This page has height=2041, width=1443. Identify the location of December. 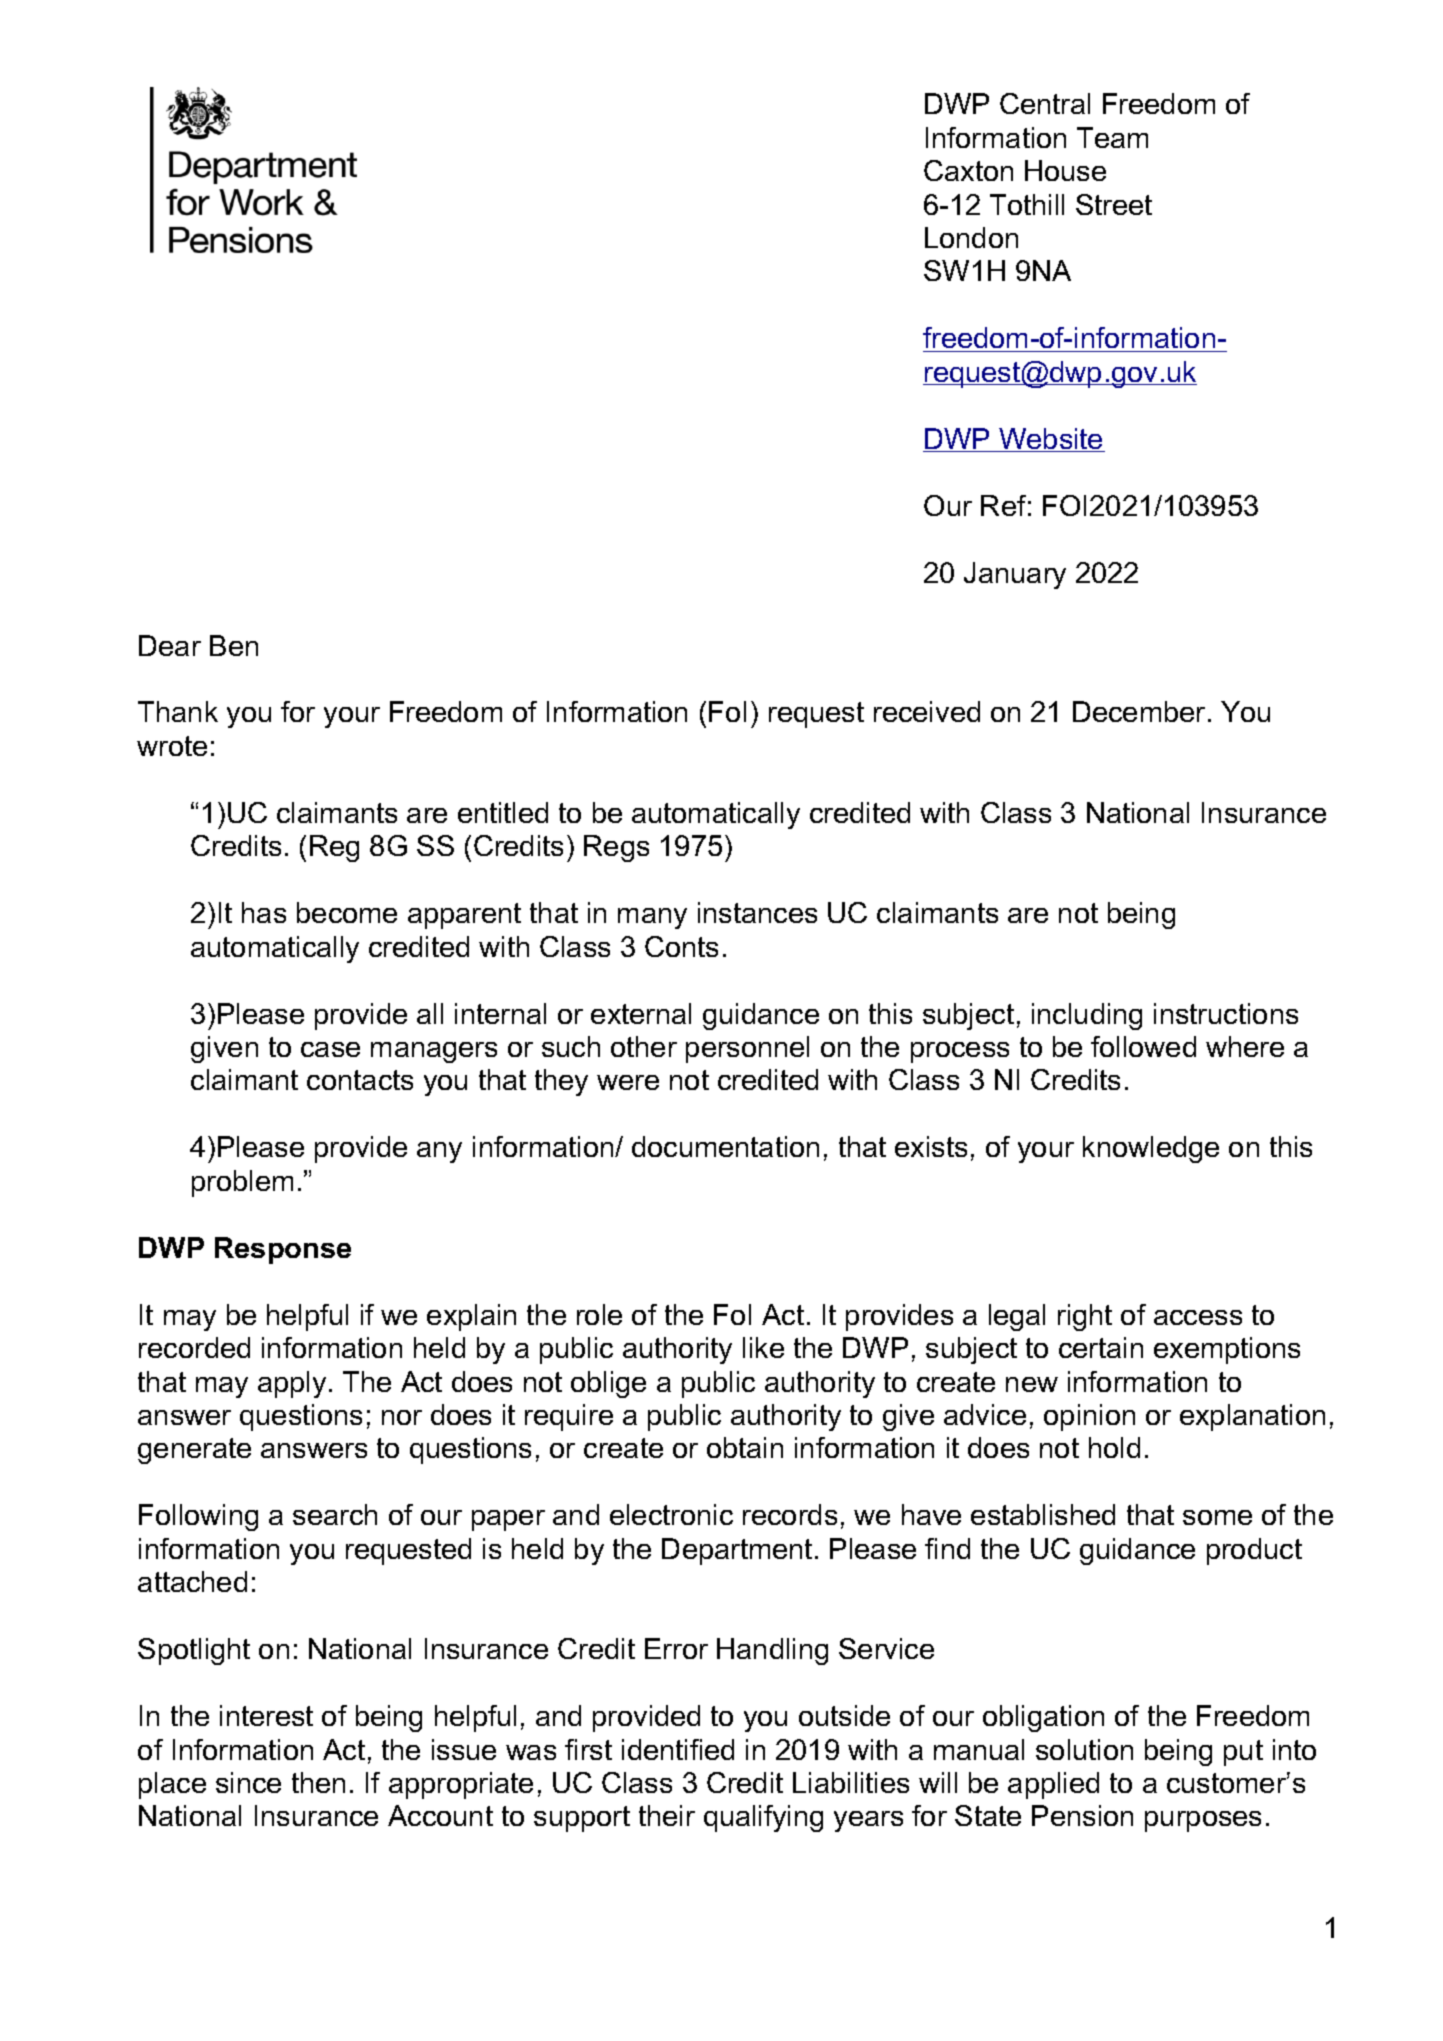
(1139, 711).
